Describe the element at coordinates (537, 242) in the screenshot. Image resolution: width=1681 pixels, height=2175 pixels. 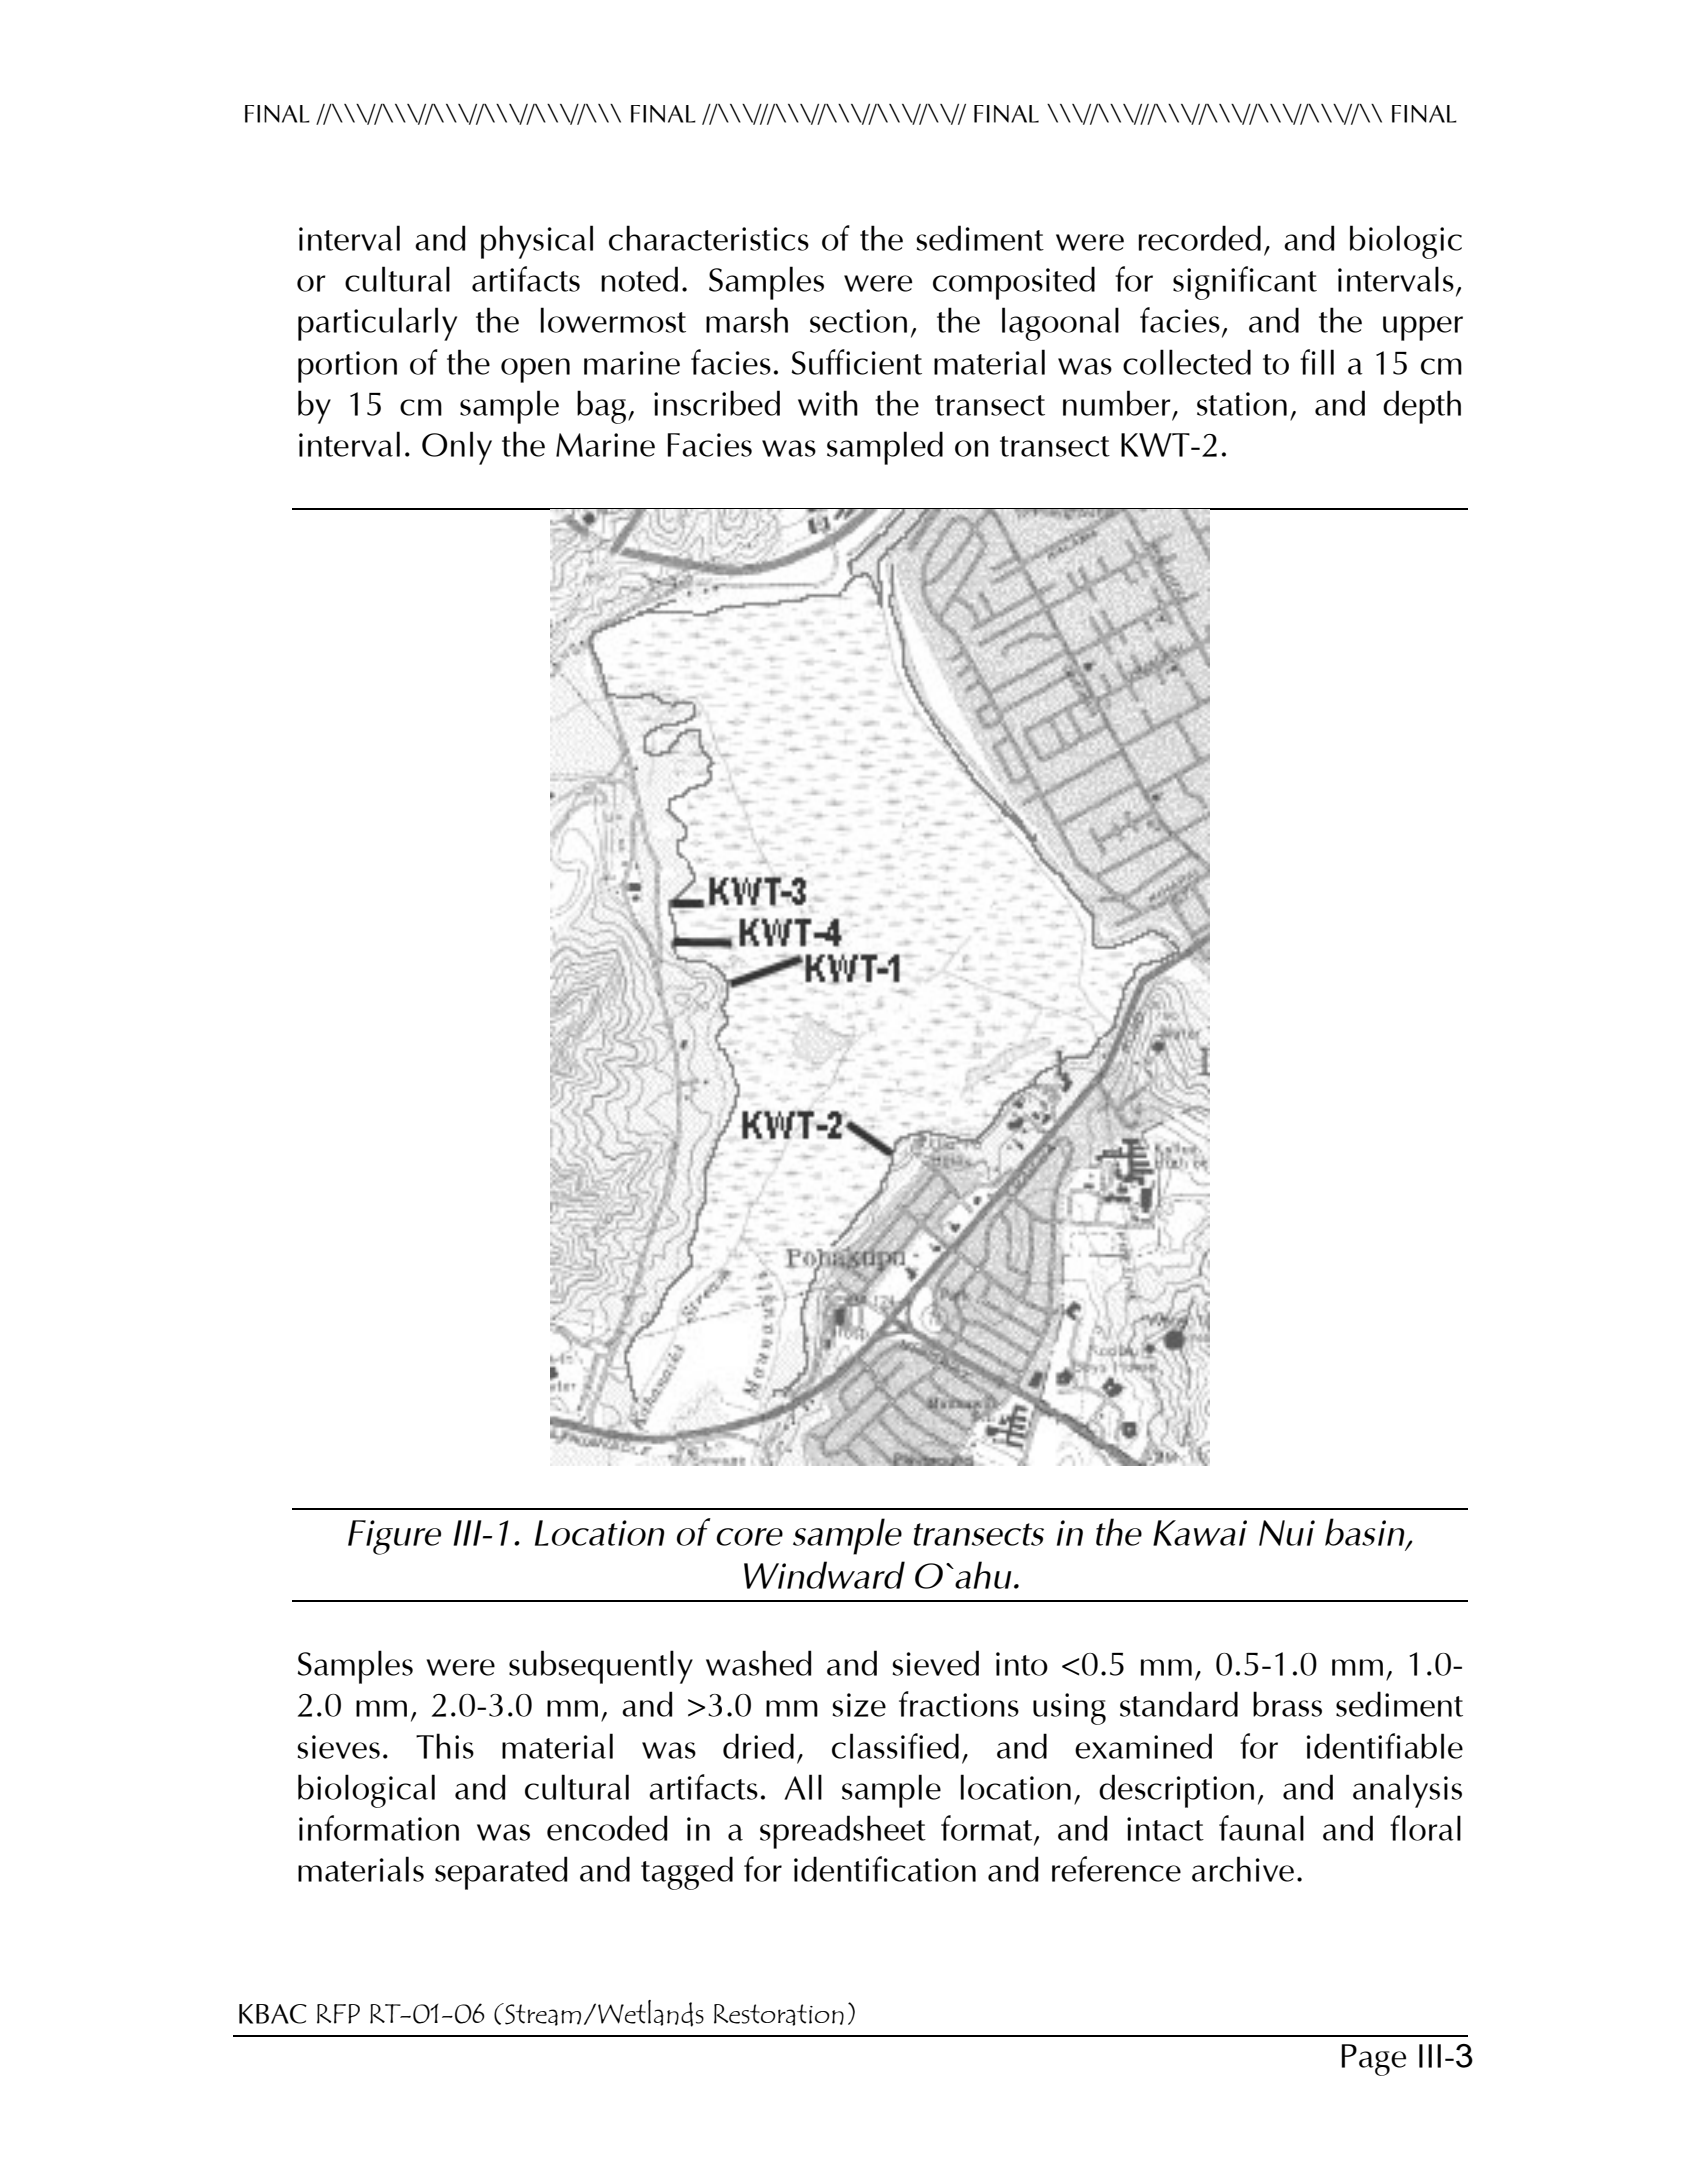
I see `physical` at that location.
